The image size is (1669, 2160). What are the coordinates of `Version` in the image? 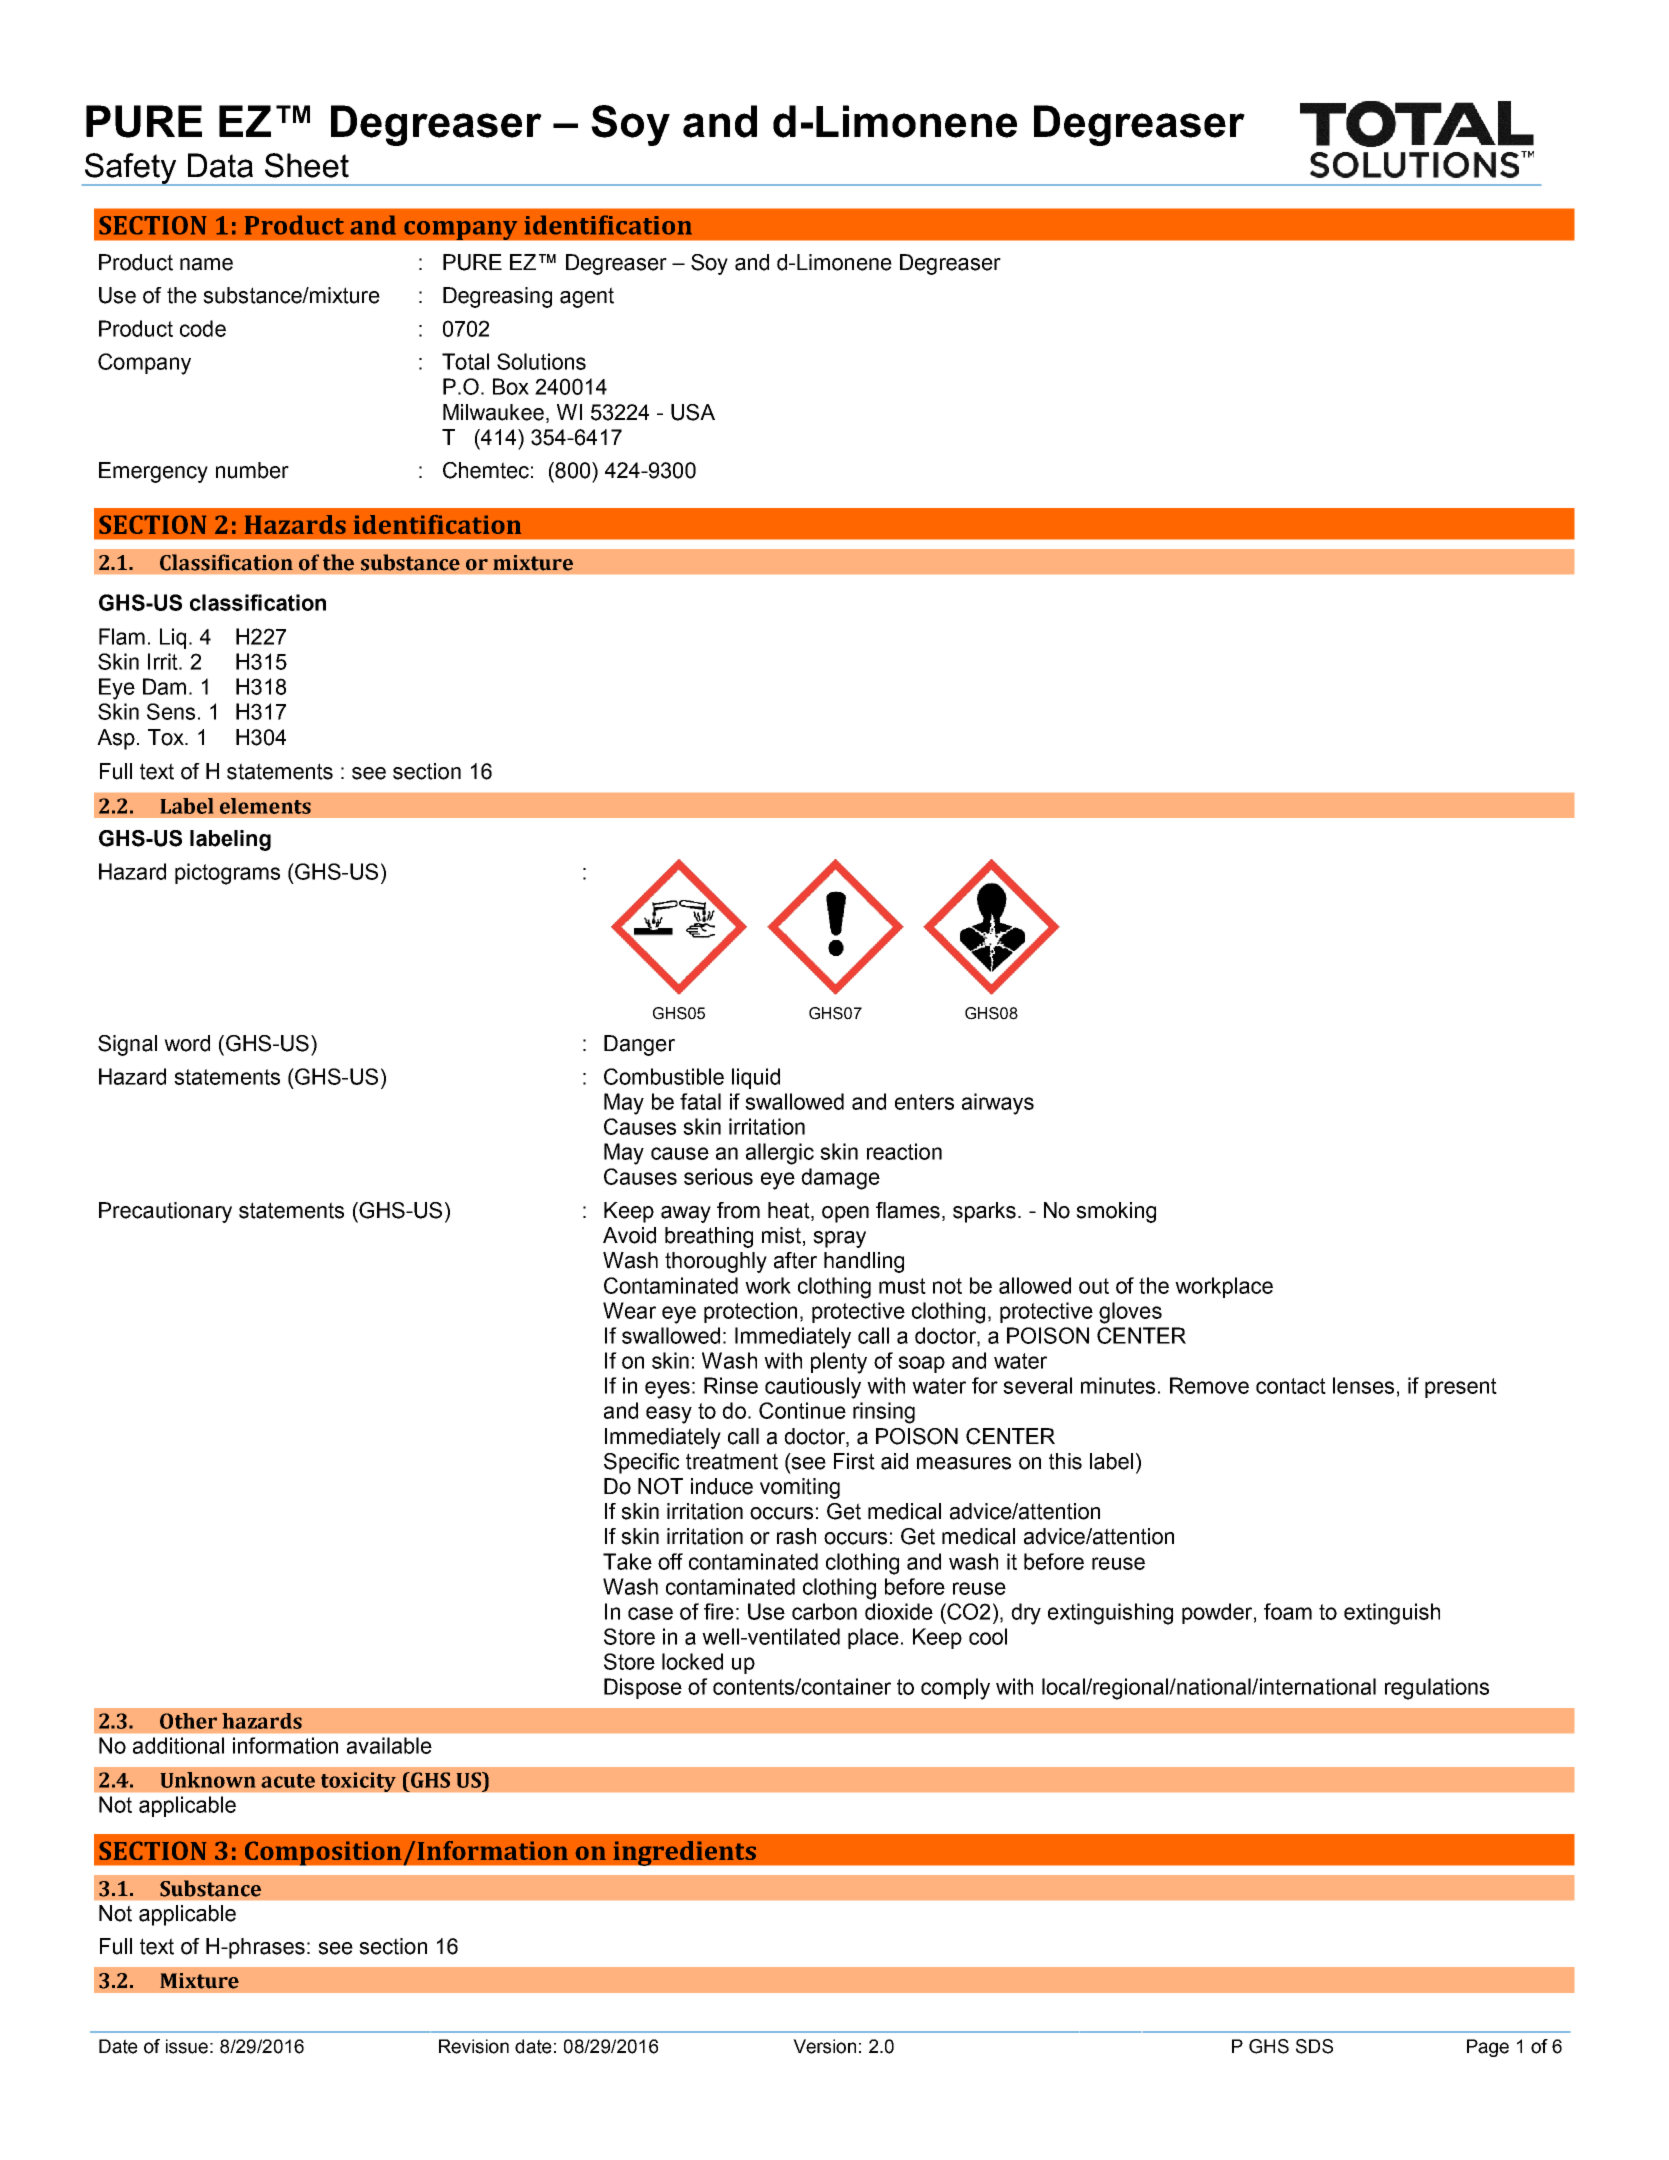 It's located at (824, 2046).
